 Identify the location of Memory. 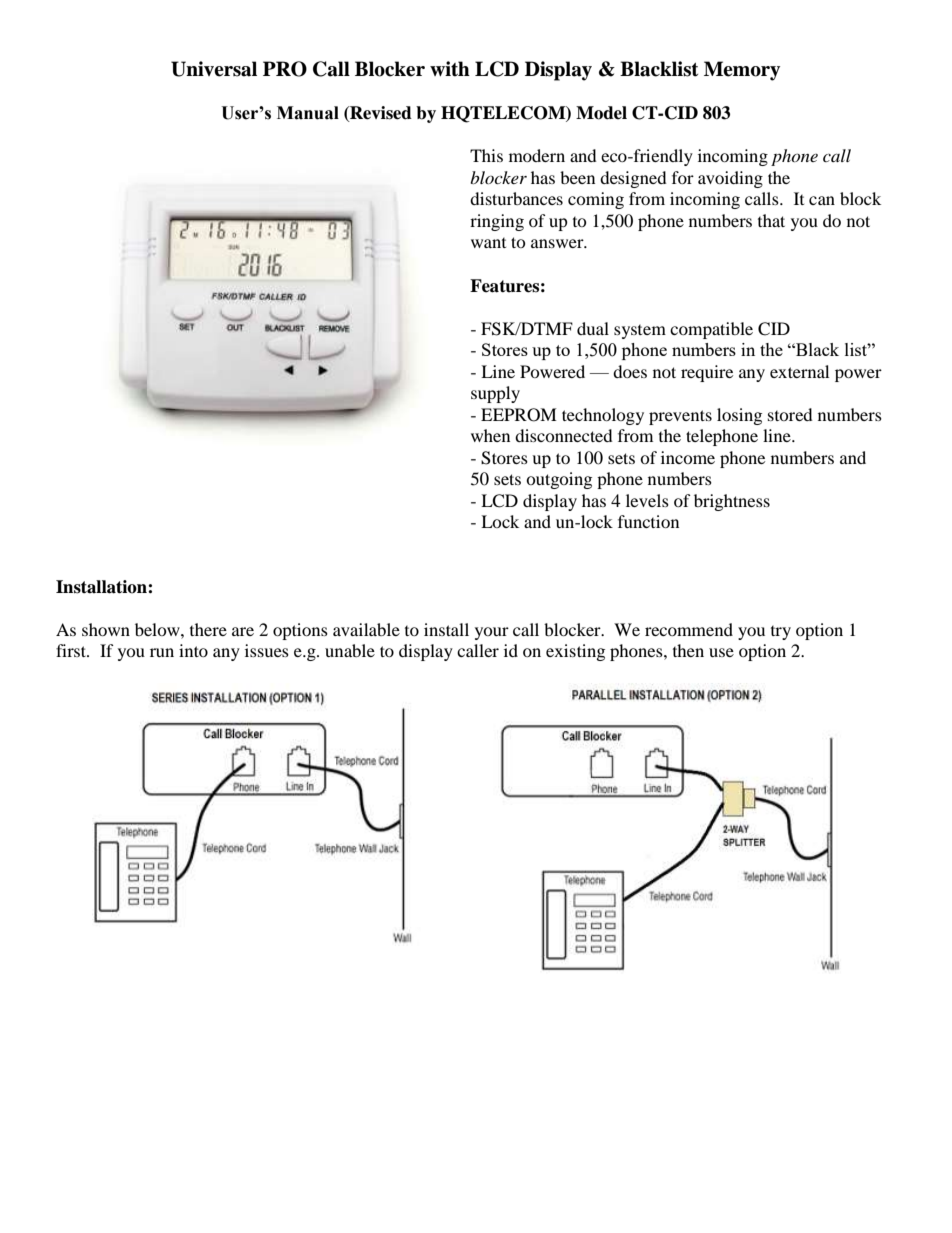
(742, 71).
